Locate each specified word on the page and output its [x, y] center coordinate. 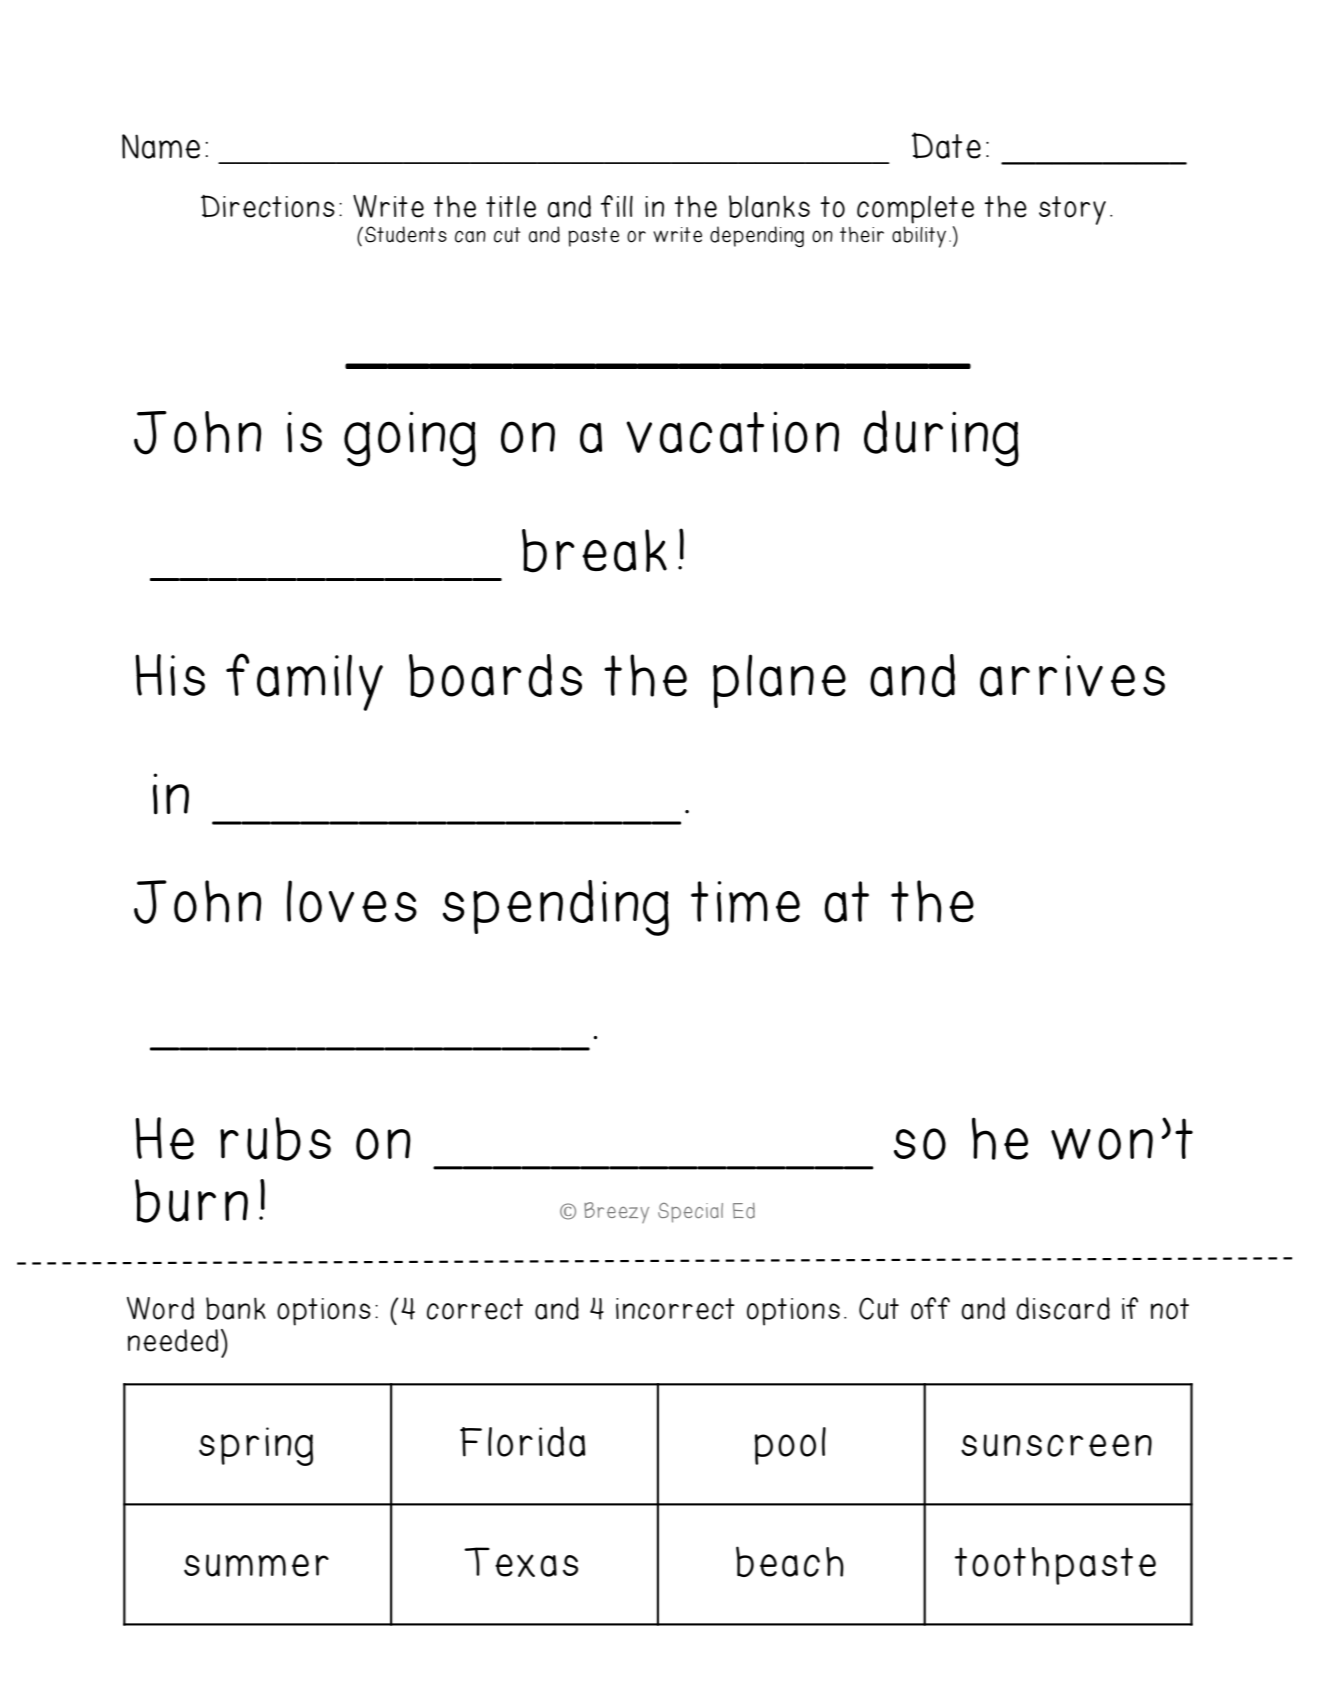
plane [779, 681]
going [410, 439]
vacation [732, 432]
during [941, 438]
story [1072, 210]
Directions [268, 206]
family [304, 682]
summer [256, 1565]
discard [1063, 1308]
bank [236, 1308]
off [930, 1308]
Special [690, 1213]
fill [617, 206]
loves [352, 901]
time [745, 902]
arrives [1072, 676]
